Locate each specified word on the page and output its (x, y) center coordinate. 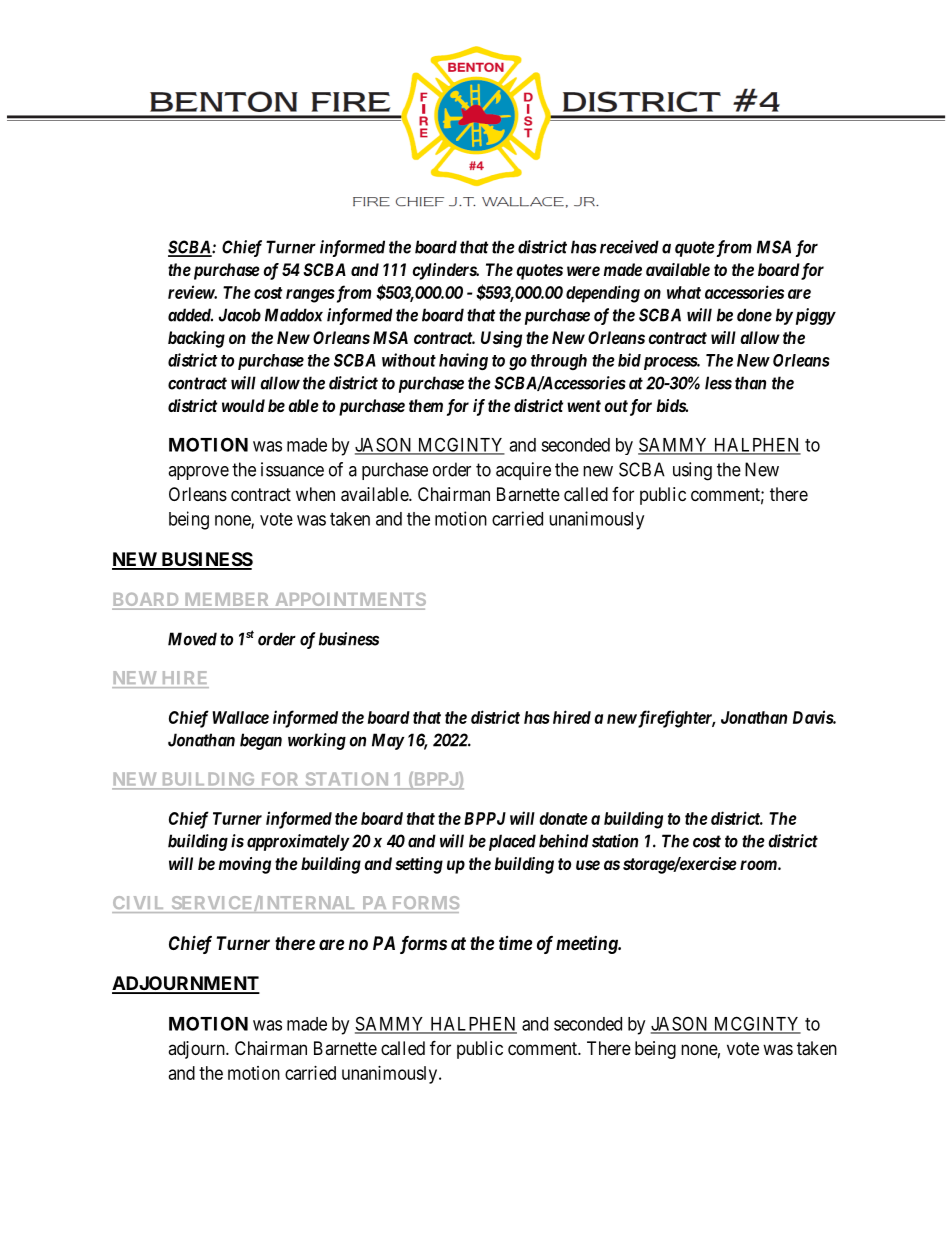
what (684, 292)
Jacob (240, 315)
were (583, 271)
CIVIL (138, 902)
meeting (588, 945)
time (515, 943)
